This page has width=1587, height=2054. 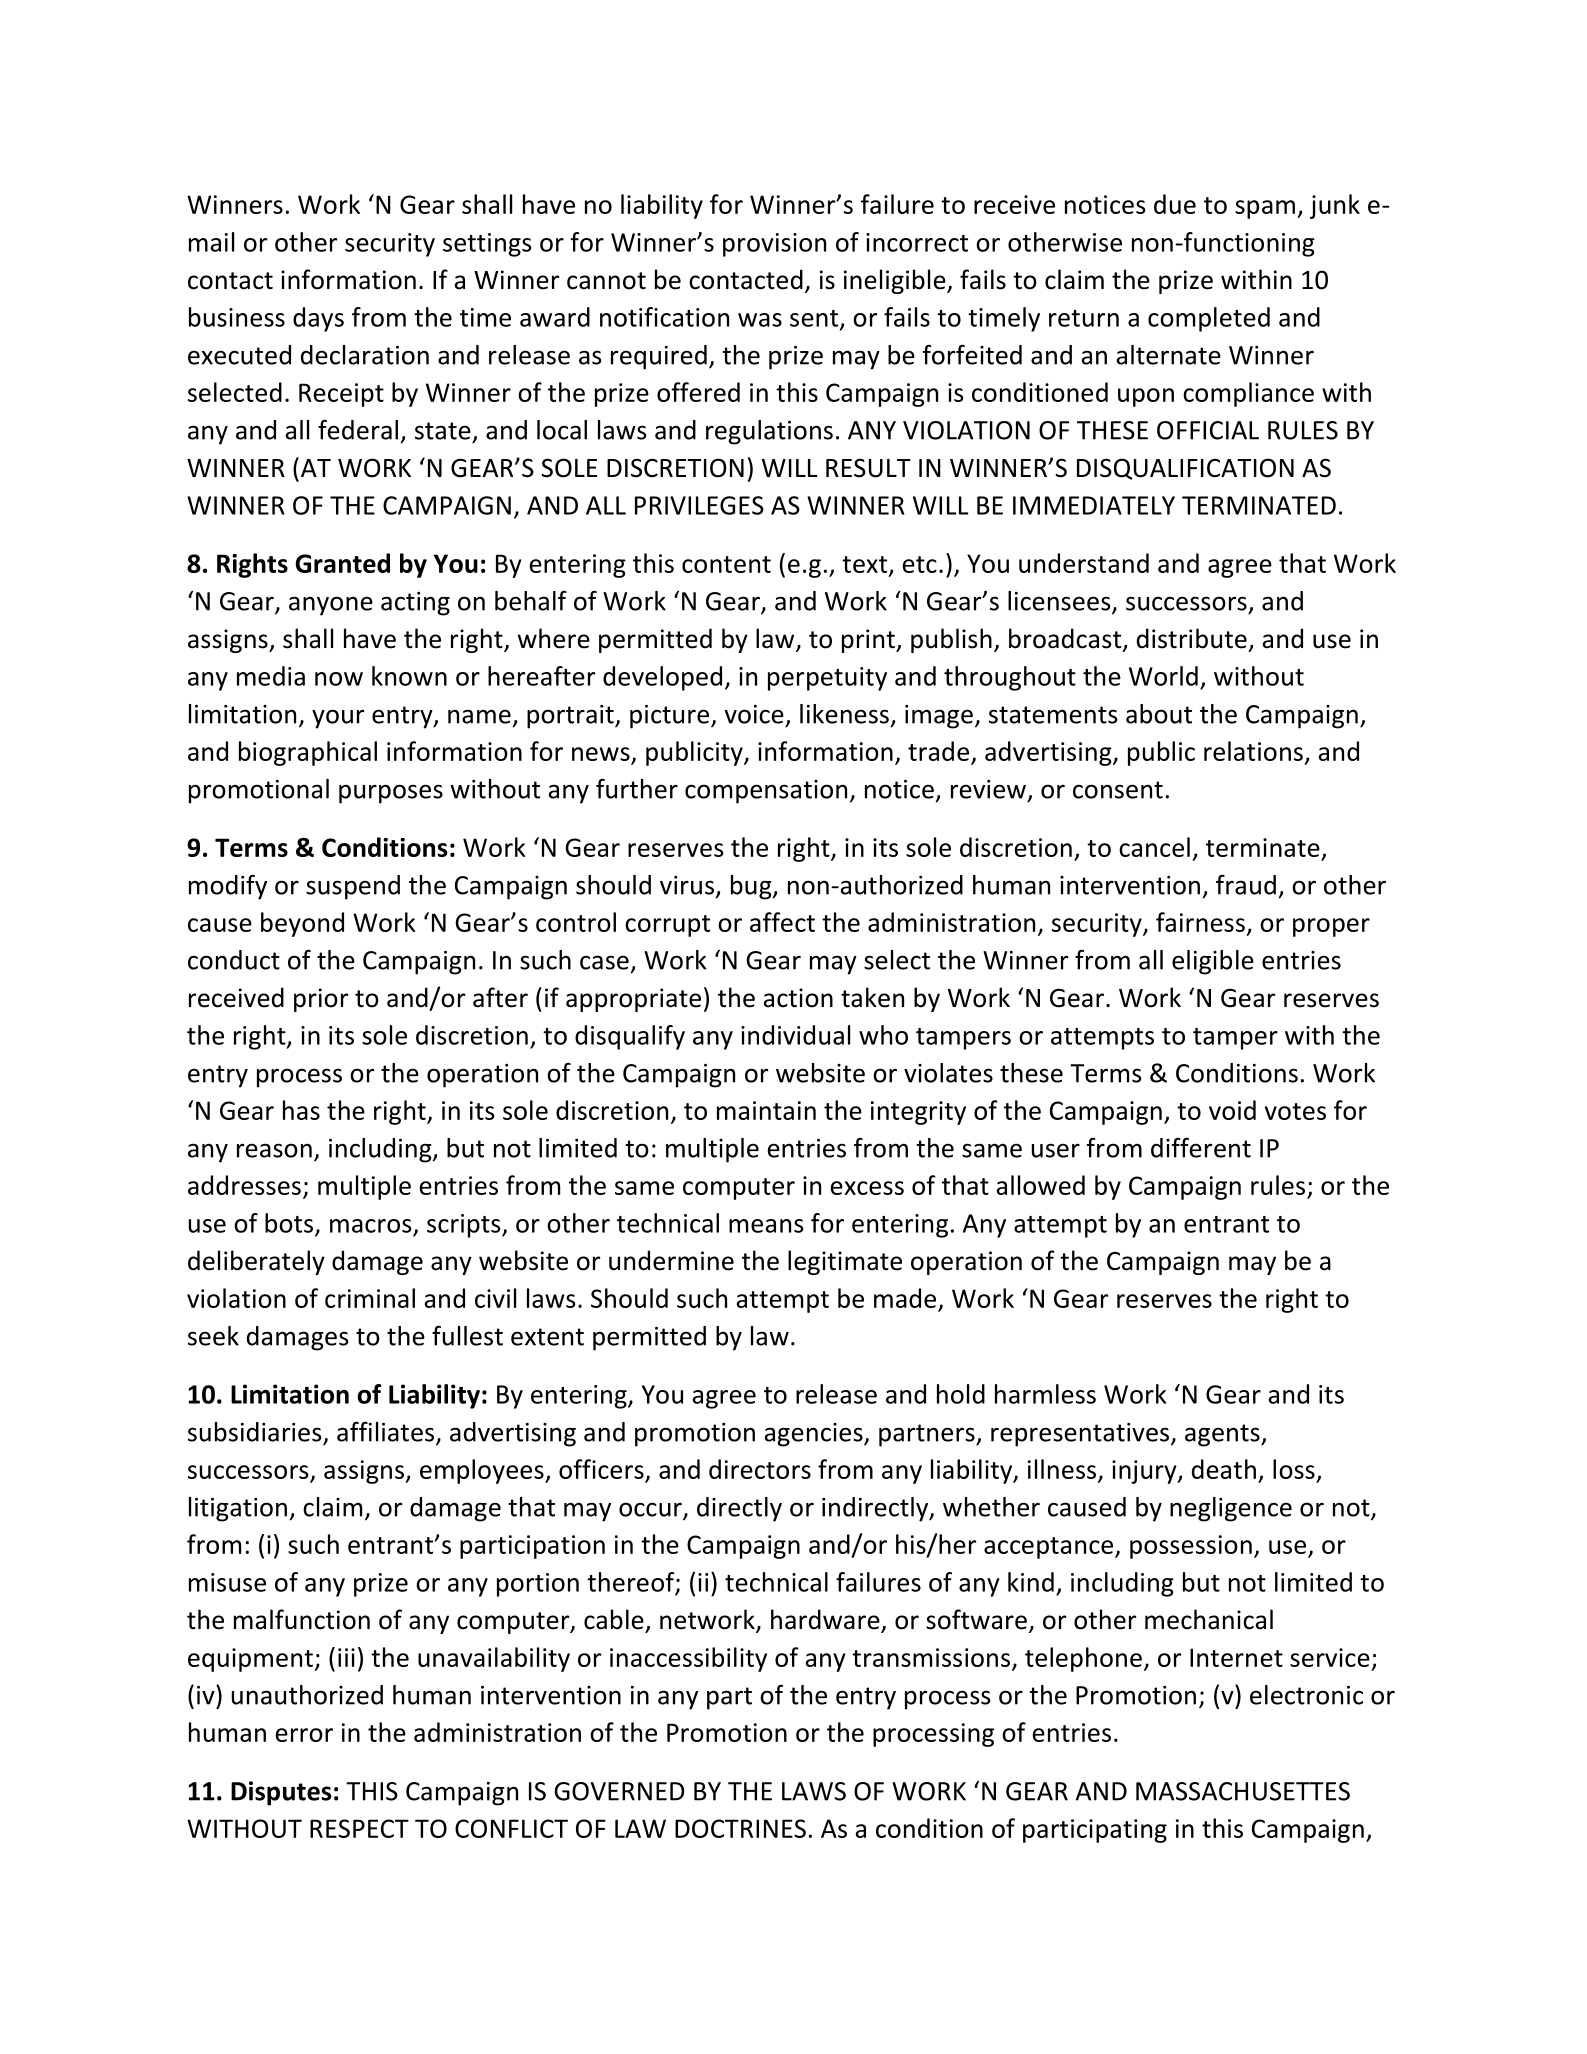 I want to click on electronic, so click(x=1306, y=1695).
